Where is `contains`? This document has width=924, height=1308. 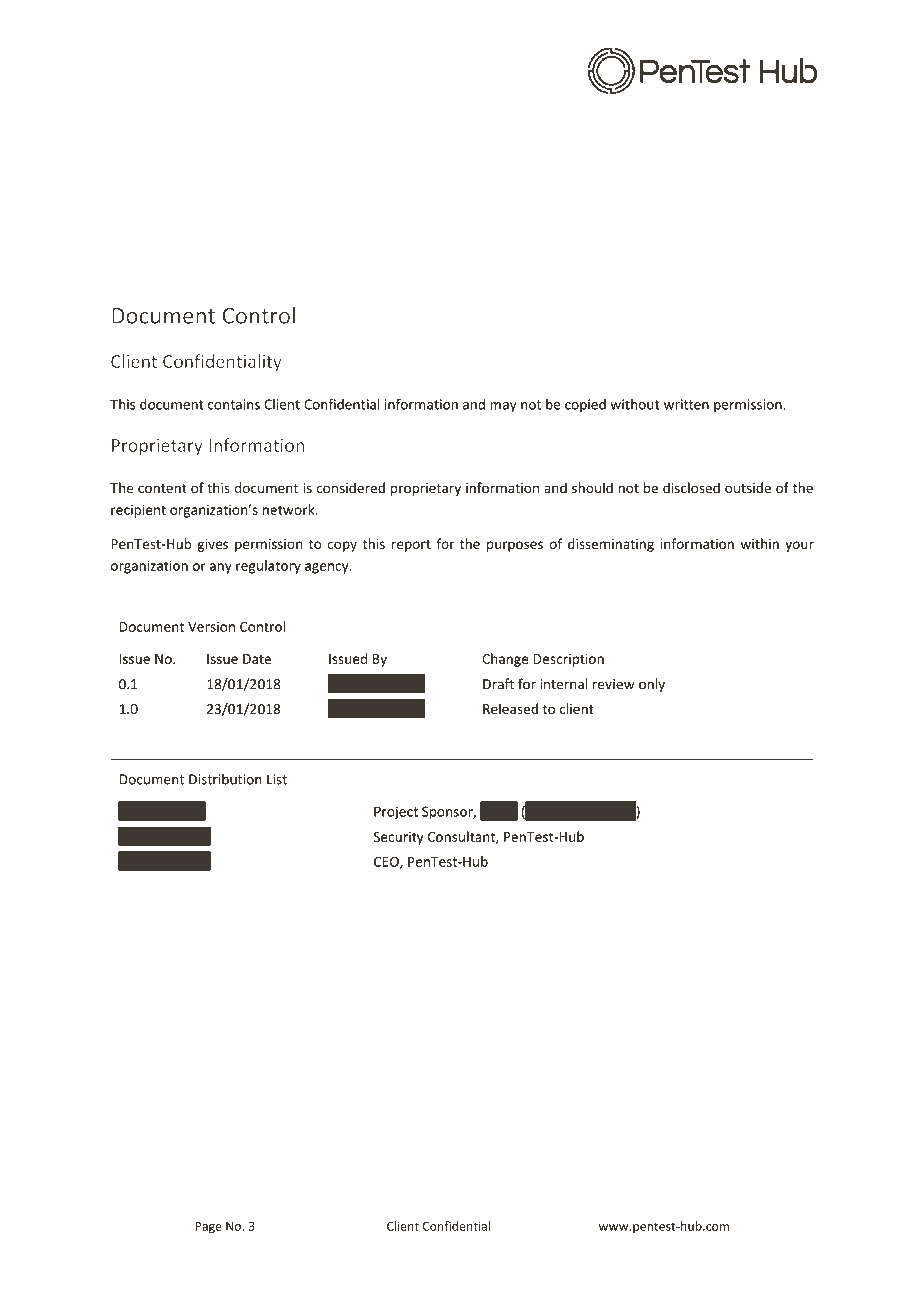
contains is located at coordinates (234, 404).
